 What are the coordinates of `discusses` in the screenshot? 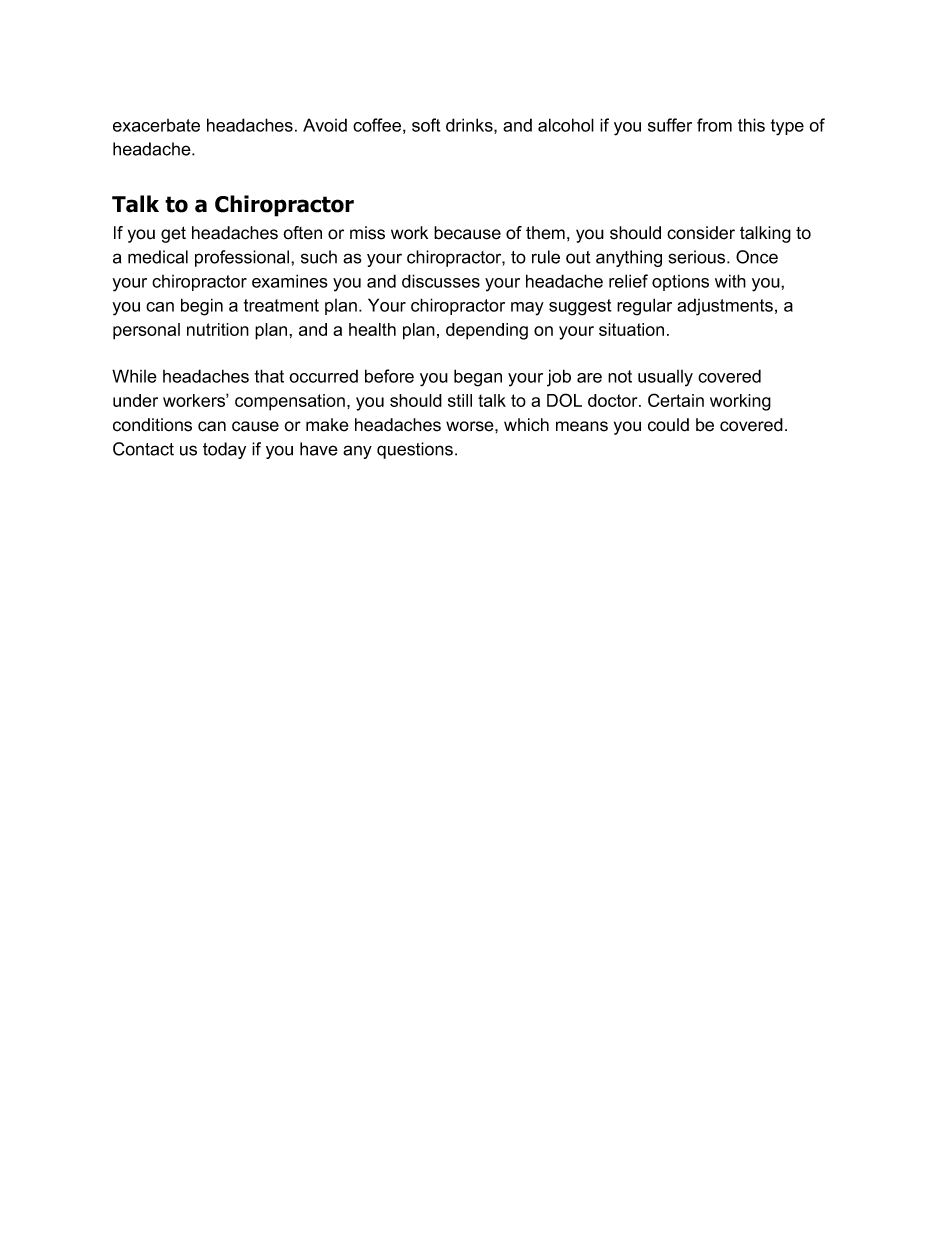 It's located at (441, 281).
